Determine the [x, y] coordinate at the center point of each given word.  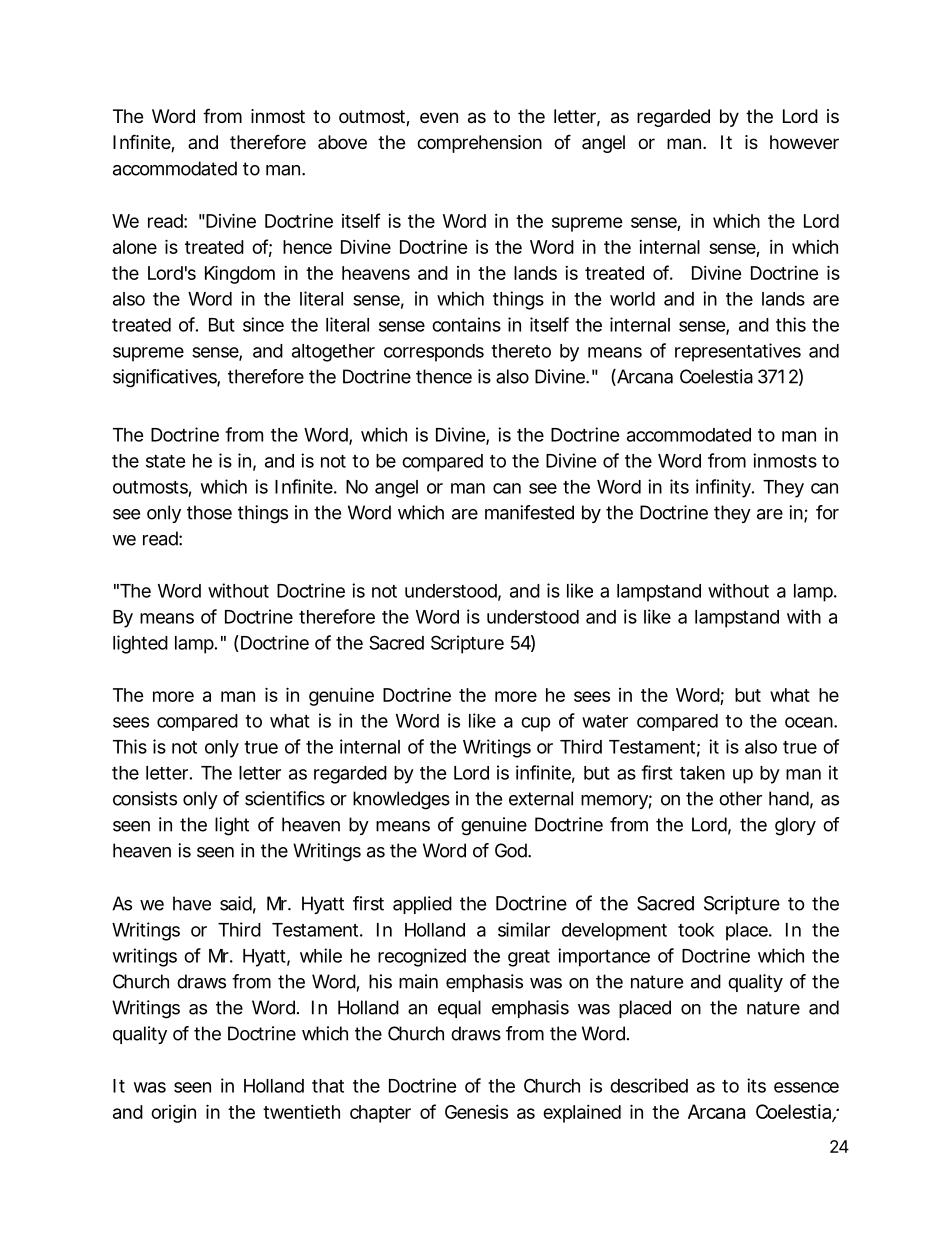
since [263, 324]
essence [806, 1087]
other [740, 798]
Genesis [476, 1112]
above [342, 142]
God [512, 850]
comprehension [479, 144]
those [209, 512]
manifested [529, 512]
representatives [738, 352]
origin [173, 1113]
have [192, 903]
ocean [810, 722]
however [804, 142]
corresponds [434, 353]
